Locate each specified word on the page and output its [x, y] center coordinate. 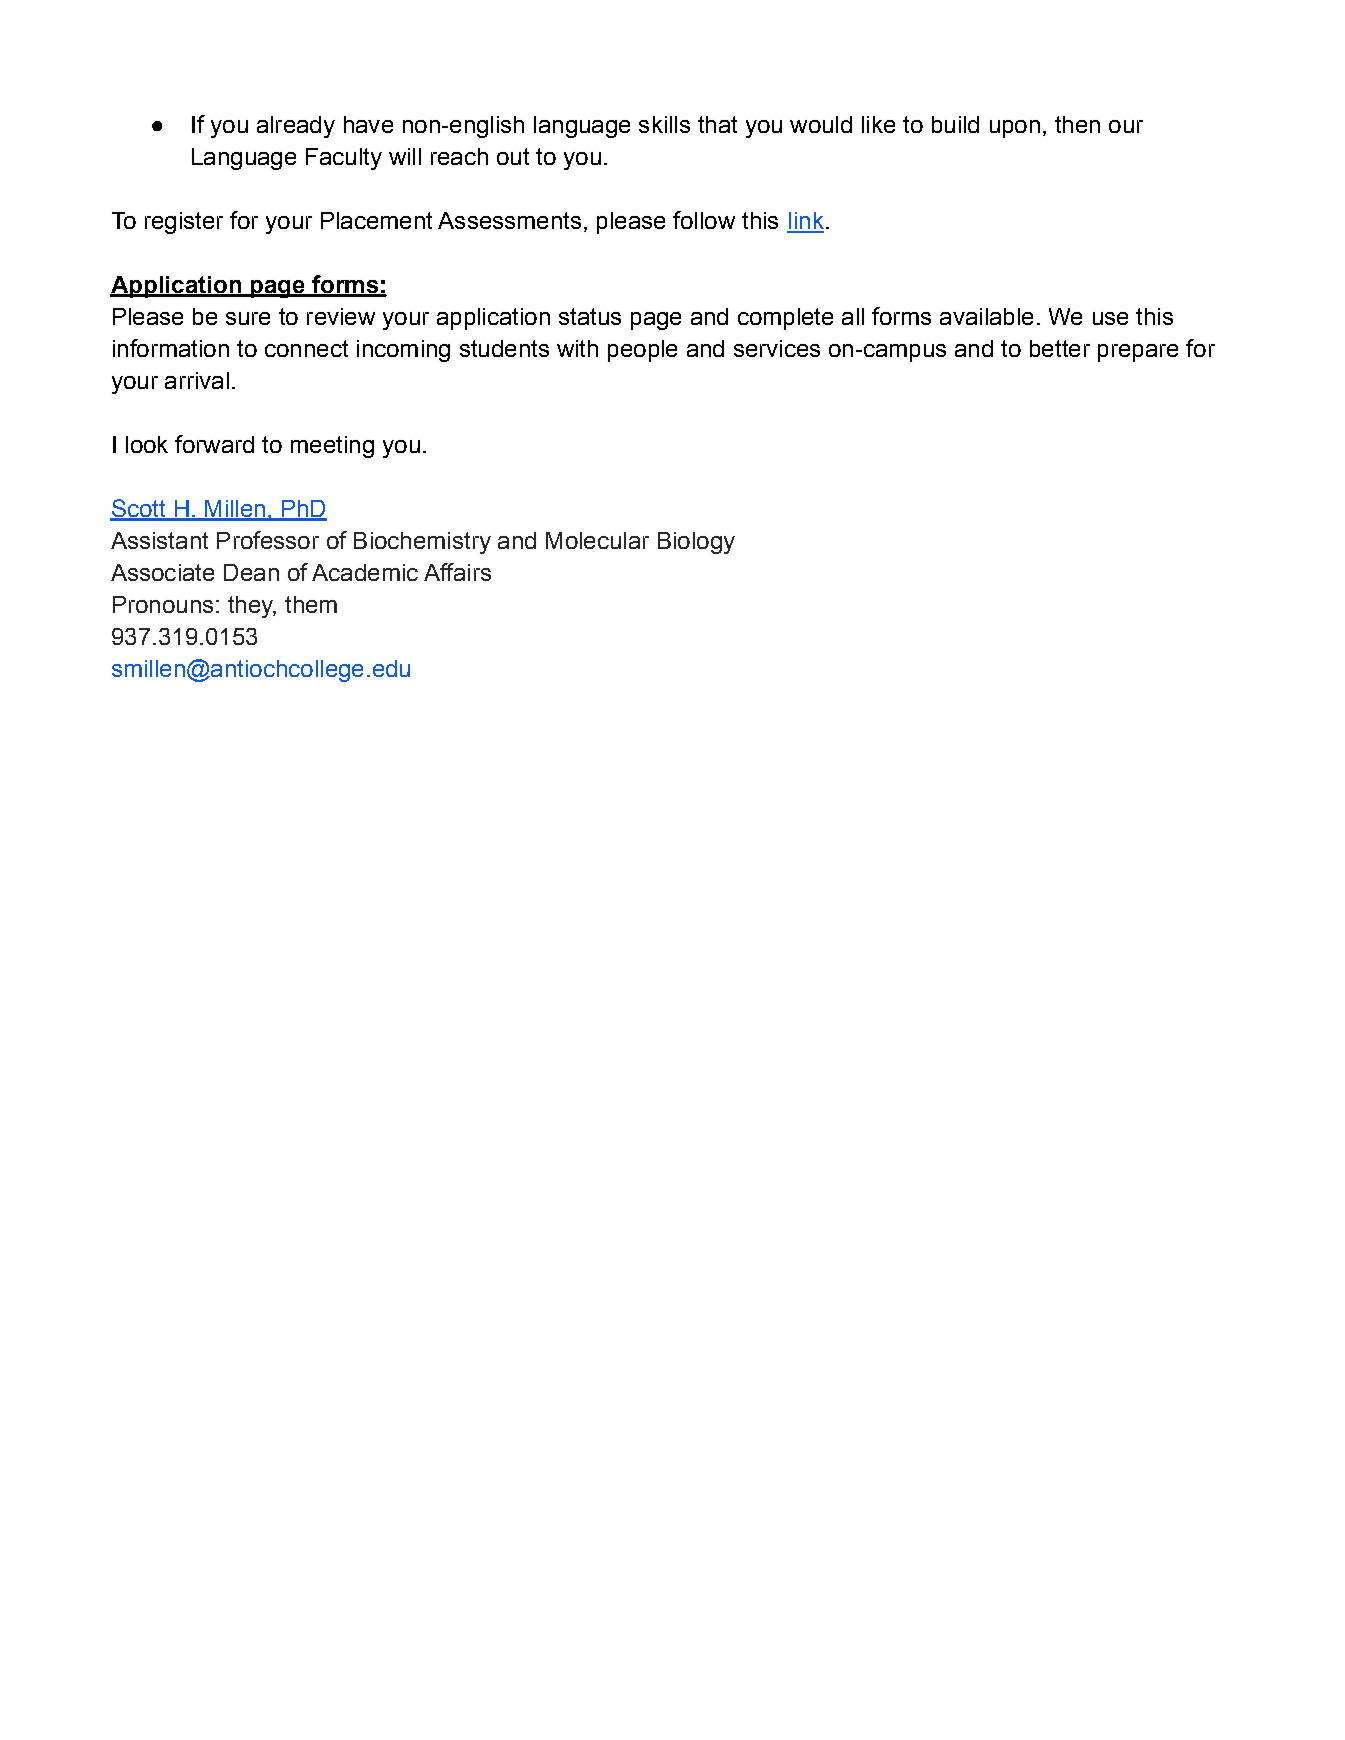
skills [664, 124]
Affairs [457, 572]
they [252, 607]
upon [1015, 129]
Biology [696, 543]
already [296, 127]
